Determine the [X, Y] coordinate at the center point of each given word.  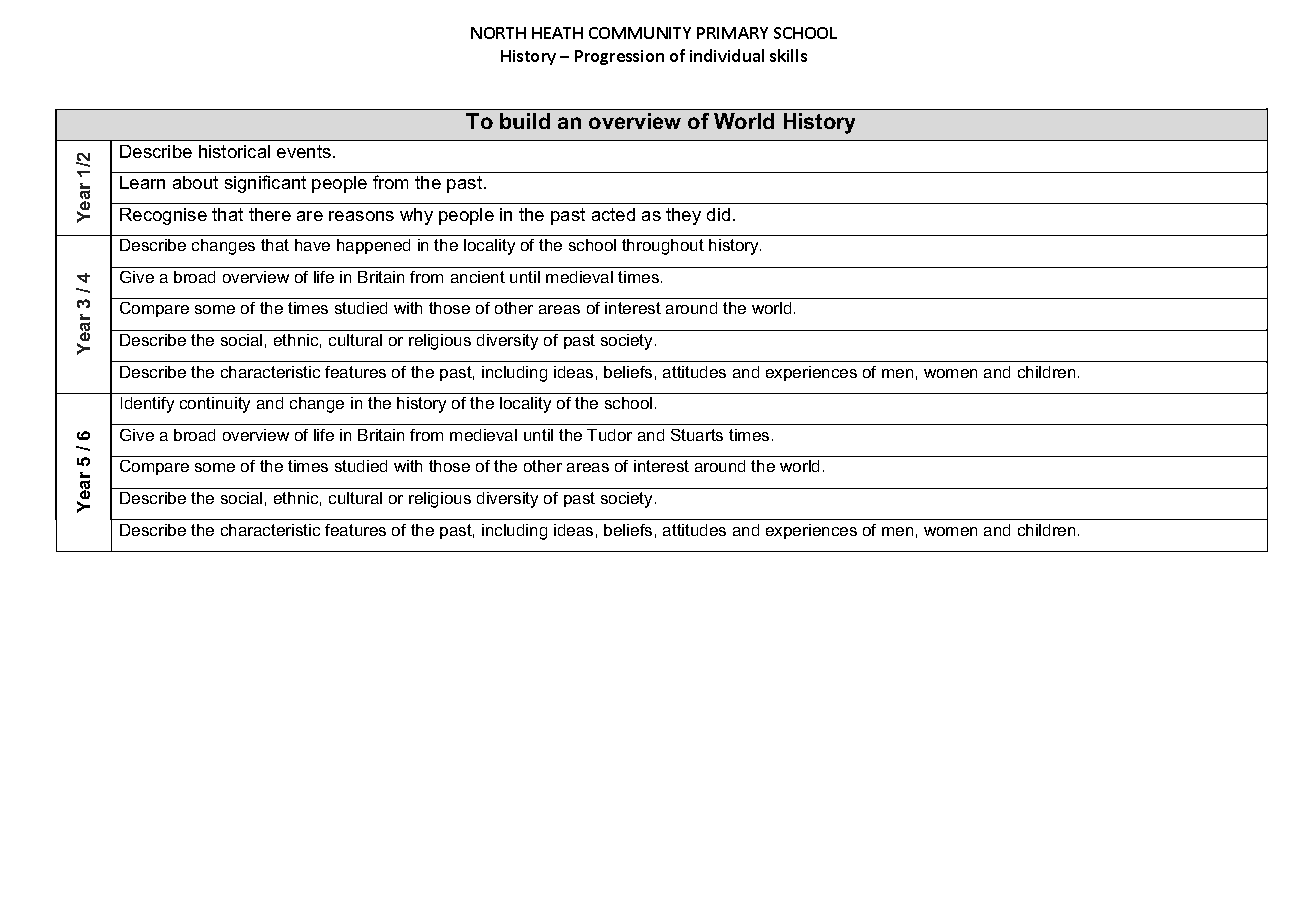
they [683, 216]
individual [727, 55]
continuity [215, 405]
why [416, 216]
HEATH [557, 33]
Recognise [163, 216]
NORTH [498, 33]
